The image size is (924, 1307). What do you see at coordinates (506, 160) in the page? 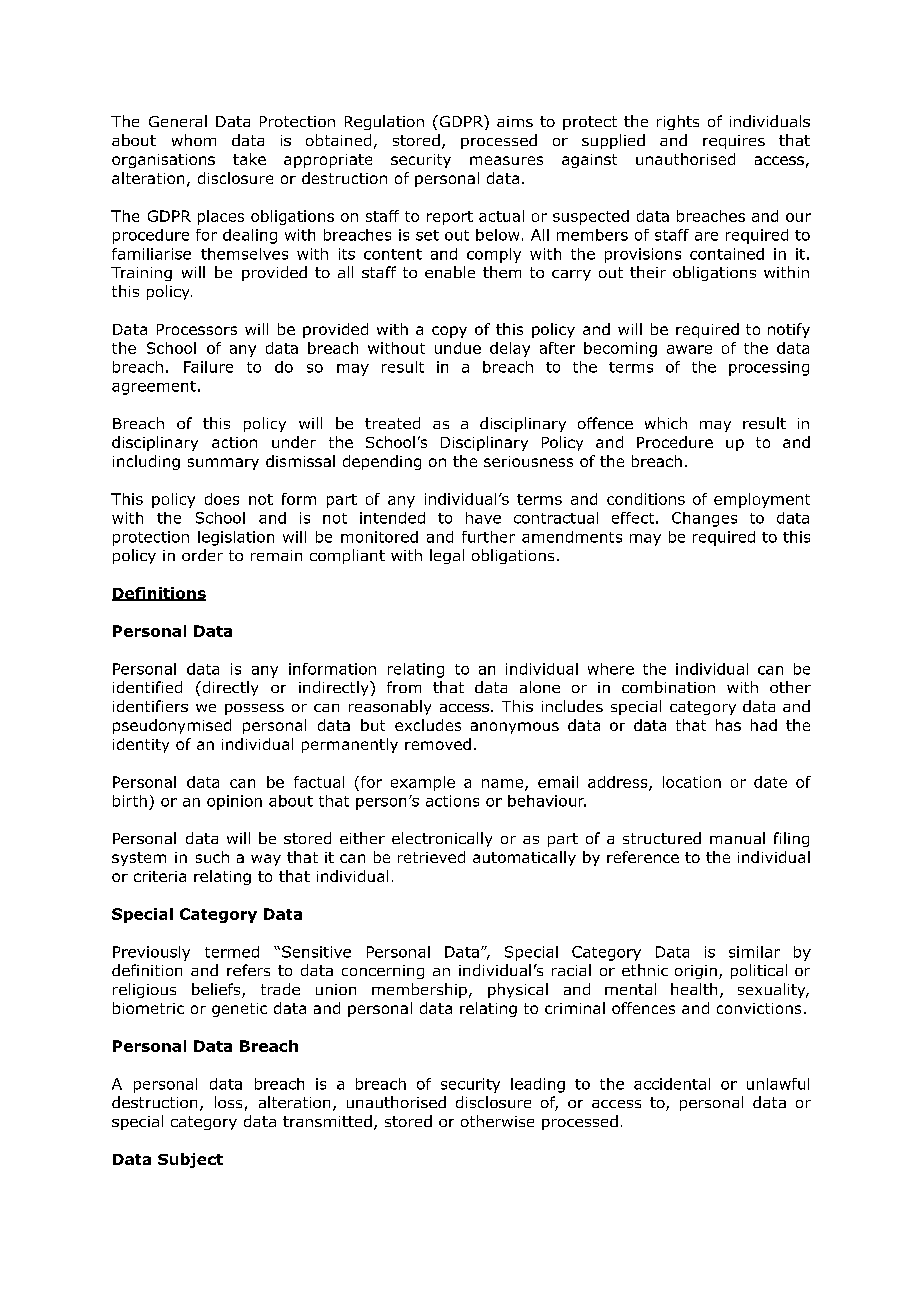
I see `measures` at bounding box center [506, 160].
